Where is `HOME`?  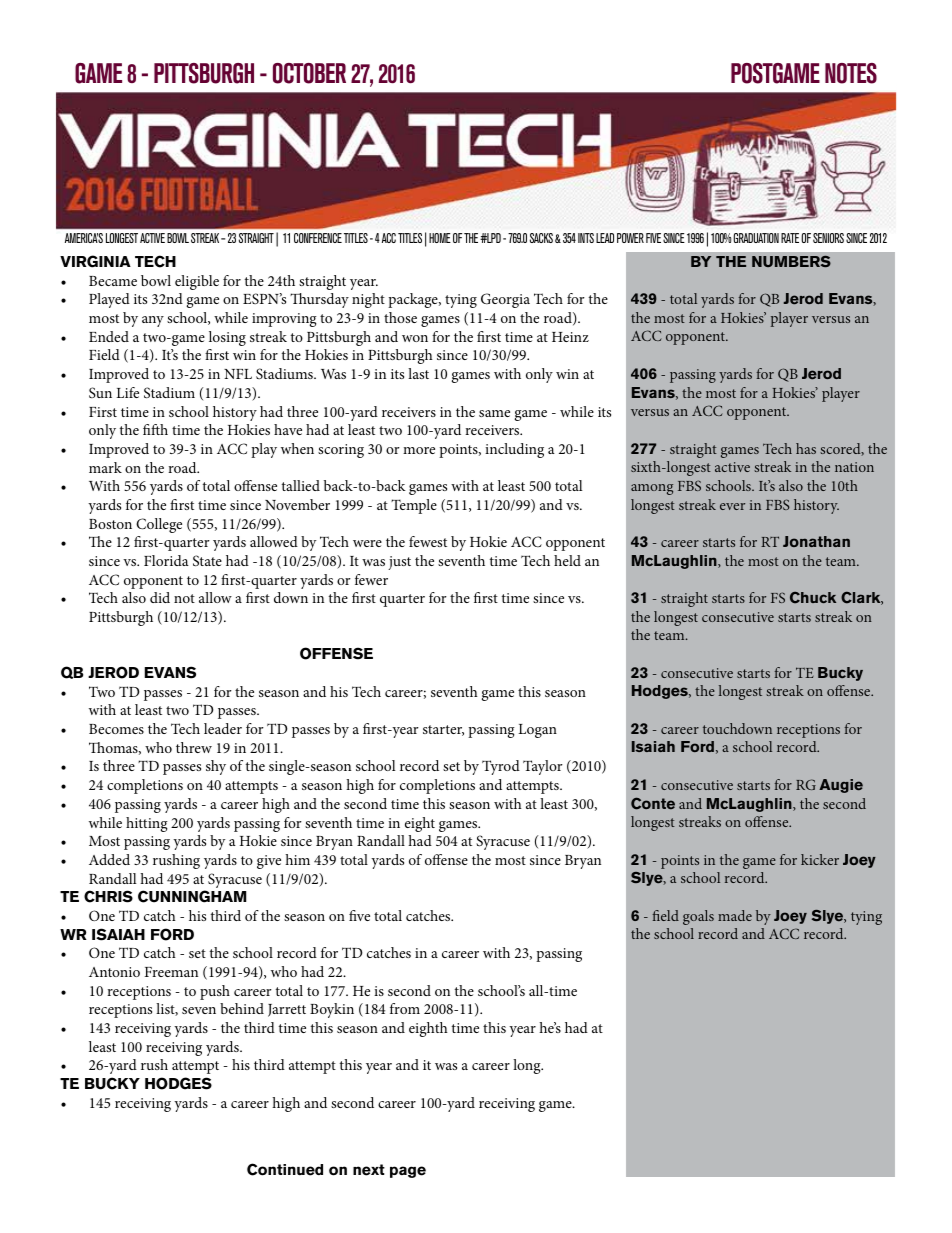
HOME is located at coordinates (440, 238).
